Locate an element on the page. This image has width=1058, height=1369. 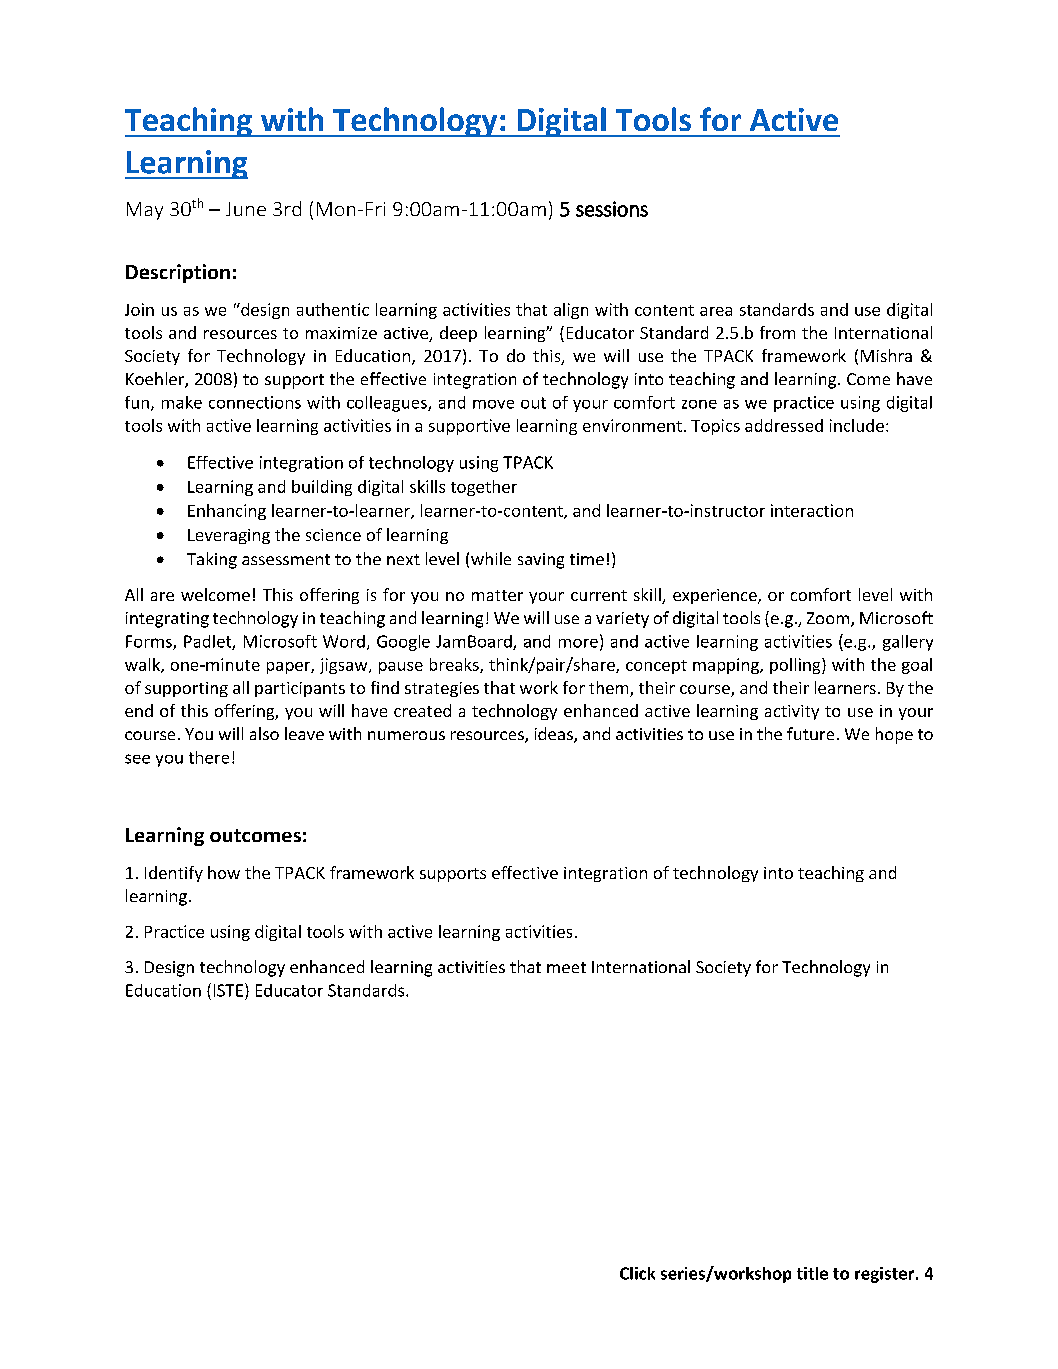
Taking is located at coordinates (212, 560).
